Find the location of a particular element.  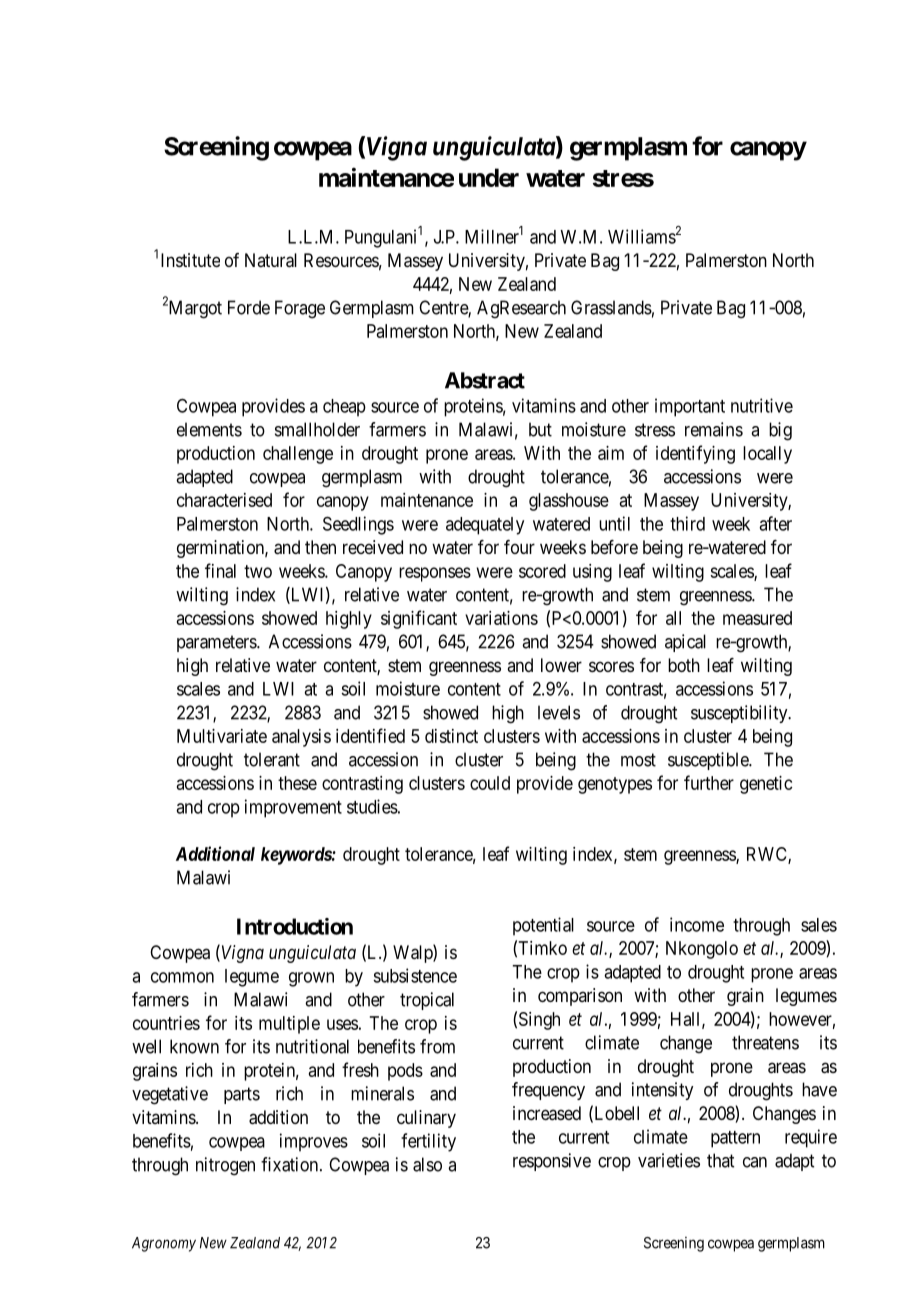

income is located at coordinates (697, 924).
